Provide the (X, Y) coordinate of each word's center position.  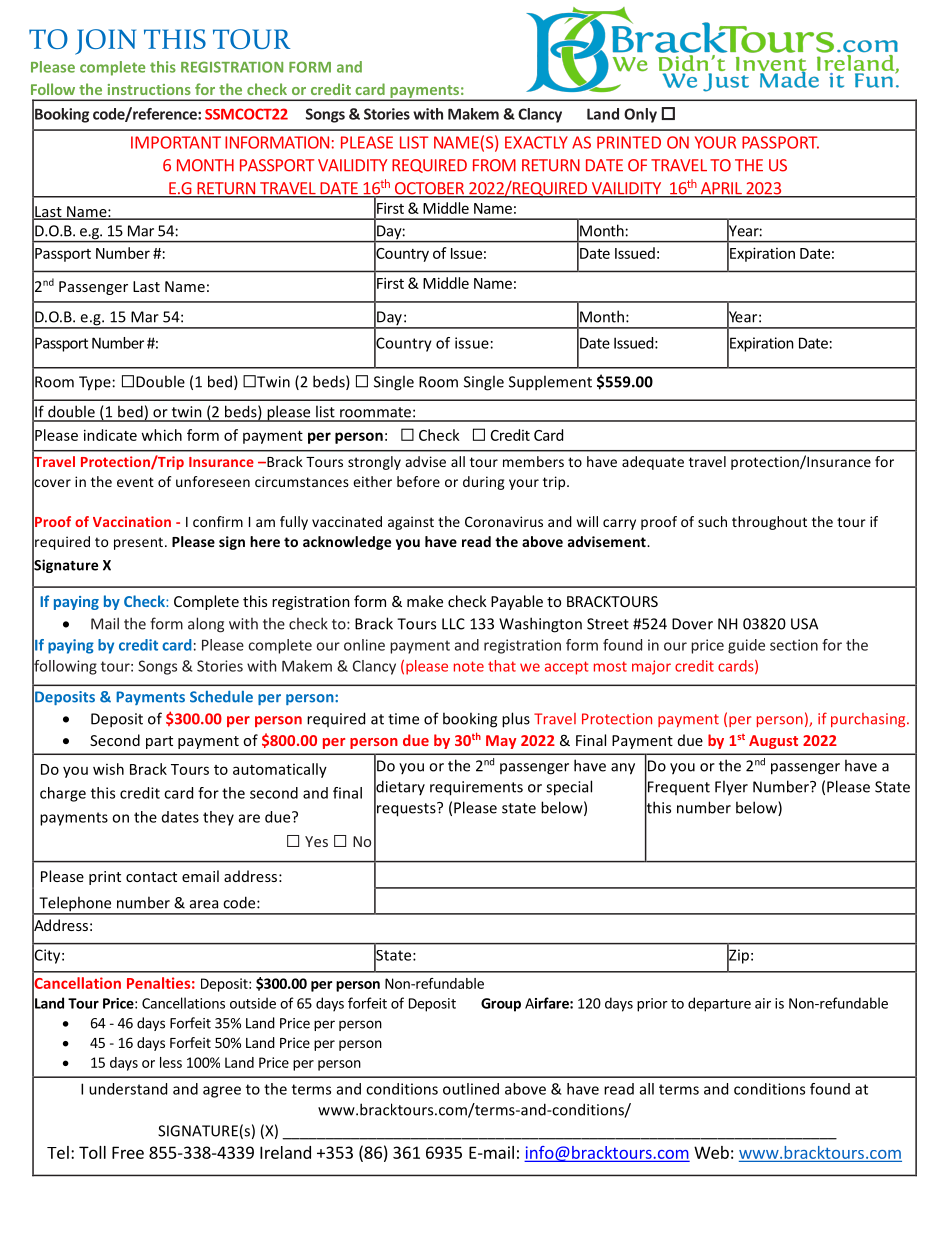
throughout (769, 523)
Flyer (731, 788)
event (135, 482)
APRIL (721, 189)
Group (501, 1005)
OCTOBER (429, 189)
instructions (149, 89)
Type (95, 383)
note (469, 666)
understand (128, 1089)
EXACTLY (536, 142)
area (204, 904)
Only (640, 115)
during (484, 483)
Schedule (221, 697)
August (773, 742)
